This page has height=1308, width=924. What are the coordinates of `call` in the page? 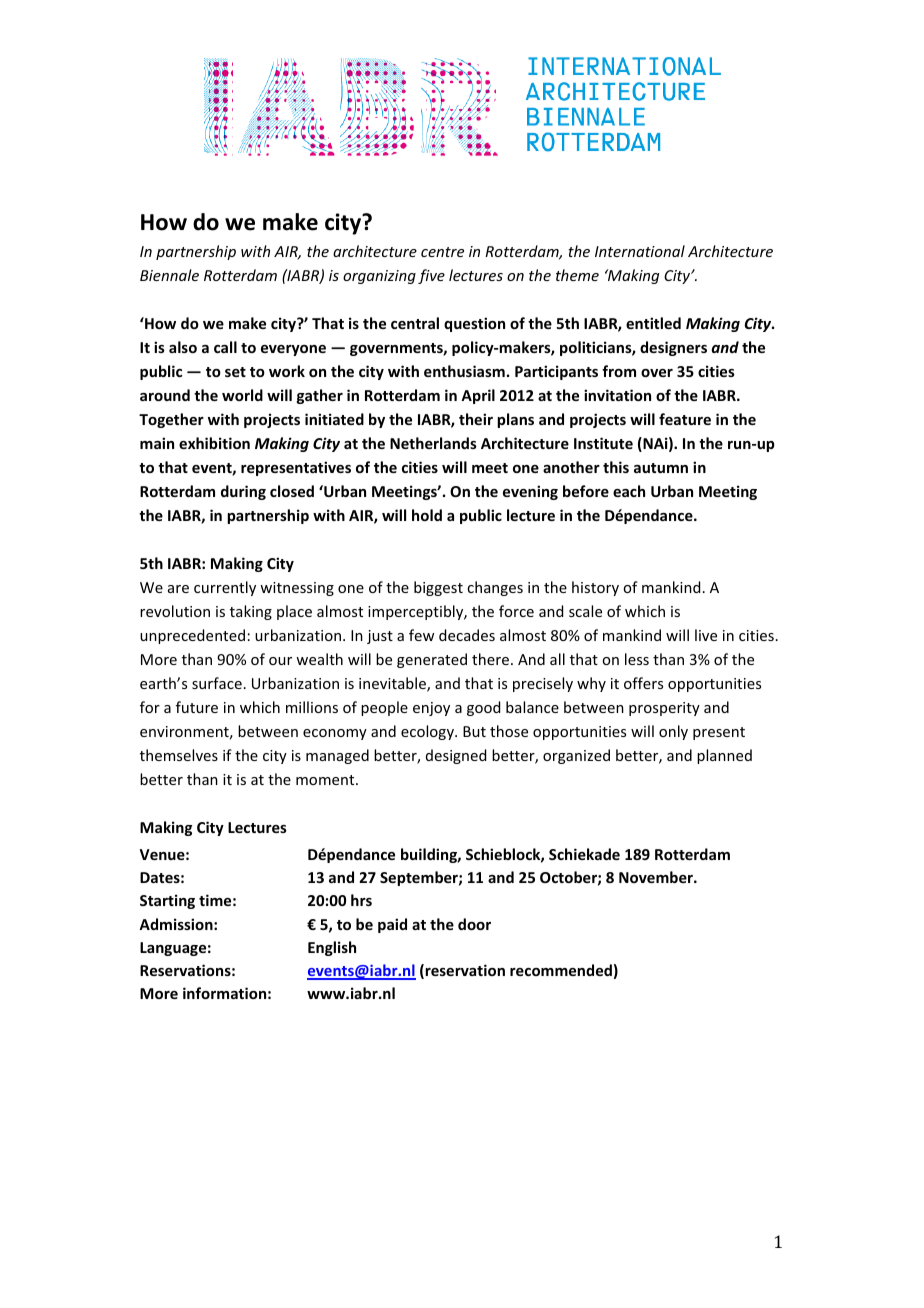 It's located at (225, 347).
